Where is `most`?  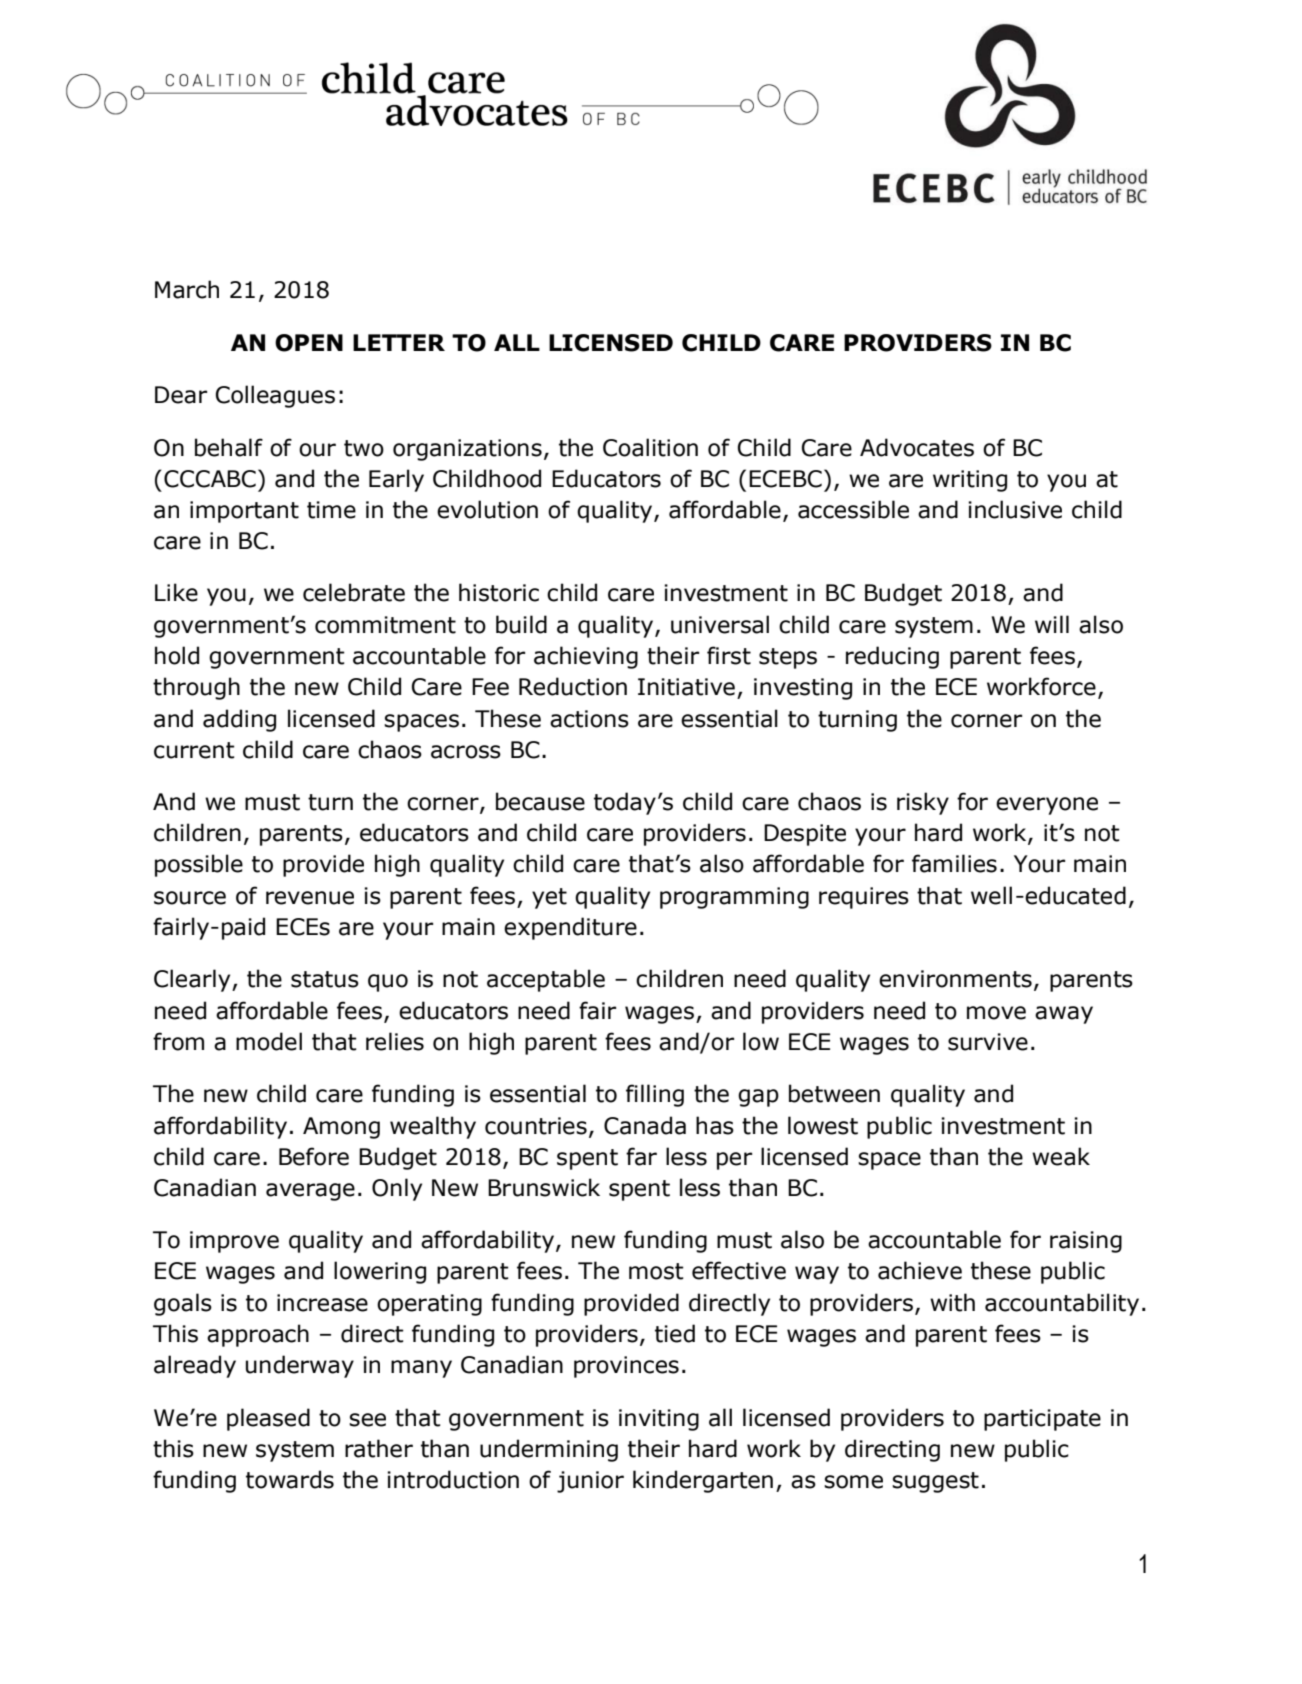 most is located at coordinates (656, 1271).
